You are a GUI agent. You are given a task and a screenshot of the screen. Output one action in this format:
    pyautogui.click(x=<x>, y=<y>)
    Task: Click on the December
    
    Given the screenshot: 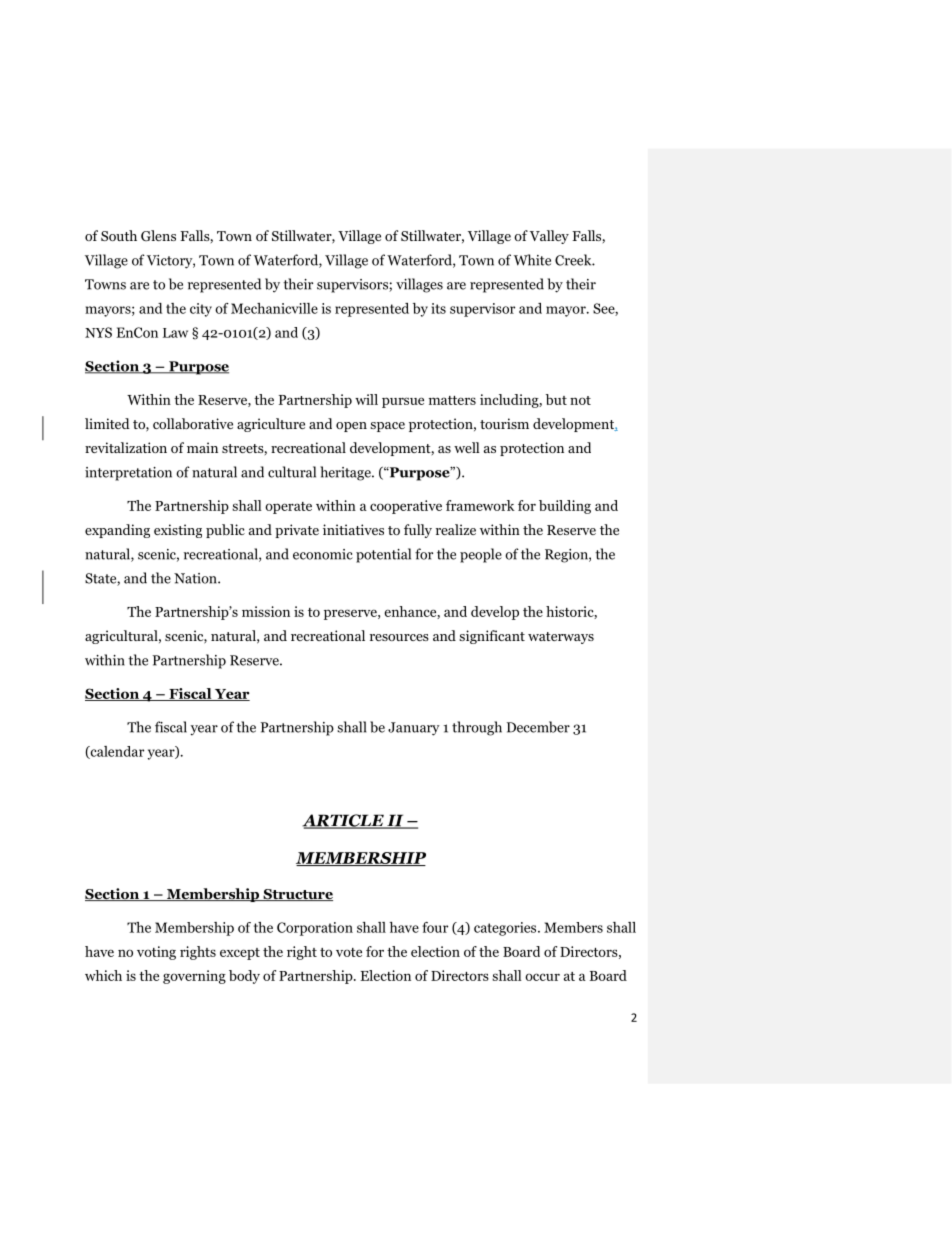 What is the action you would take?
    pyautogui.click(x=538, y=727)
